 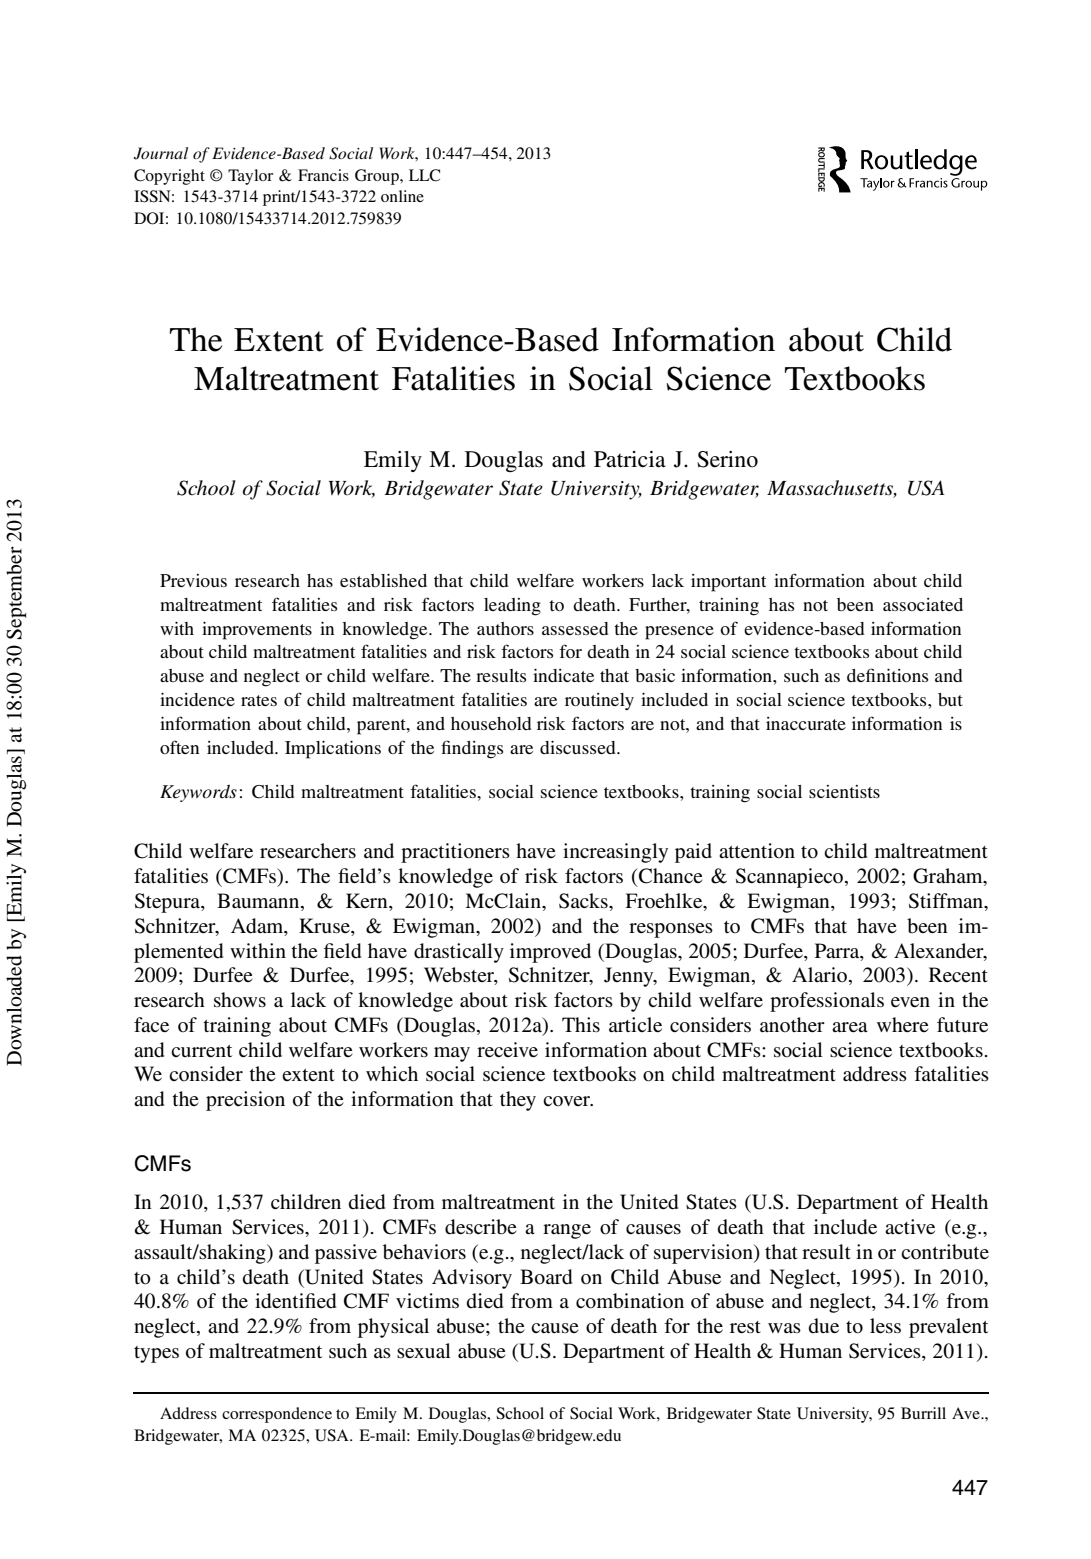 What do you see at coordinates (193, 580) in the page?
I see `Previous` at bounding box center [193, 580].
